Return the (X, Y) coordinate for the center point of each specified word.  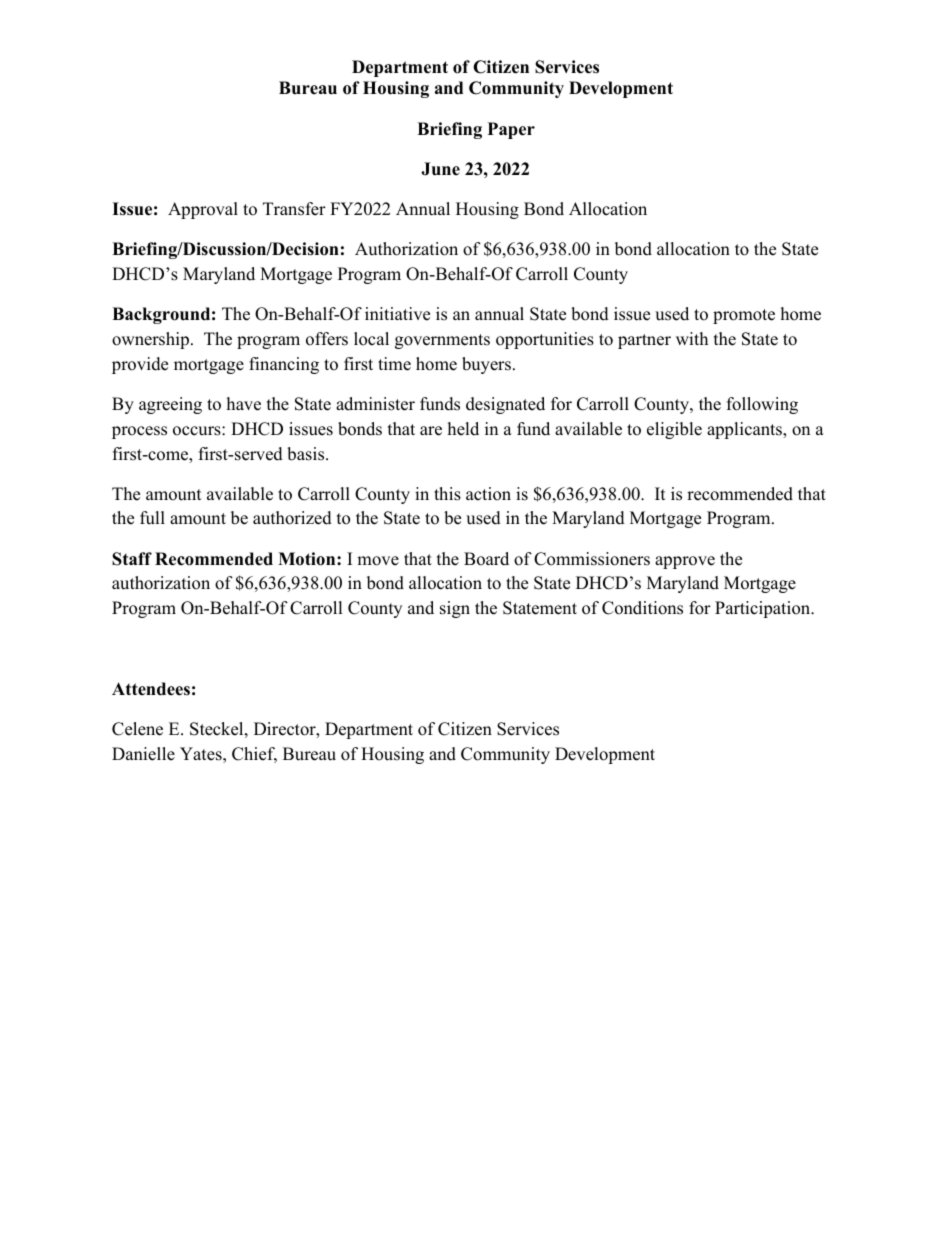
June (440, 169)
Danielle (143, 754)
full (152, 518)
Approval (203, 210)
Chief (254, 755)
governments (442, 341)
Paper (511, 130)
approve (685, 562)
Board (486, 559)
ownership (150, 340)
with (692, 338)
